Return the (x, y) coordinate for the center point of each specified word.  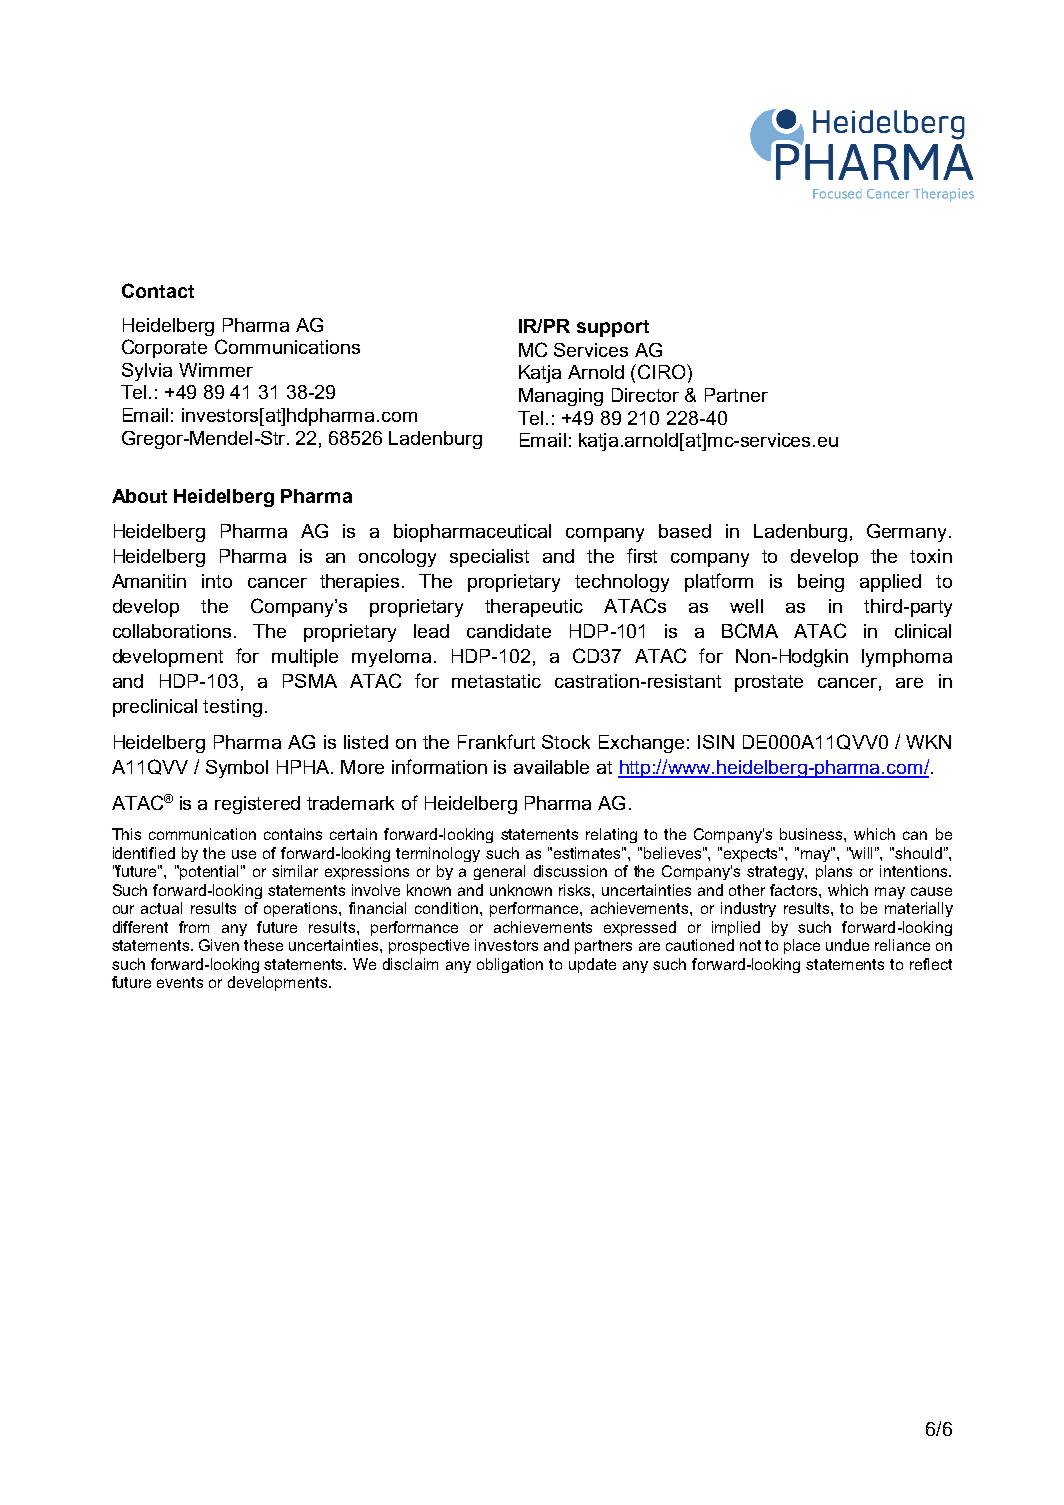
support (613, 328)
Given (219, 945)
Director (645, 395)
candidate (509, 631)
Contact (158, 290)
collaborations (174, 631)
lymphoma (907, 658)
